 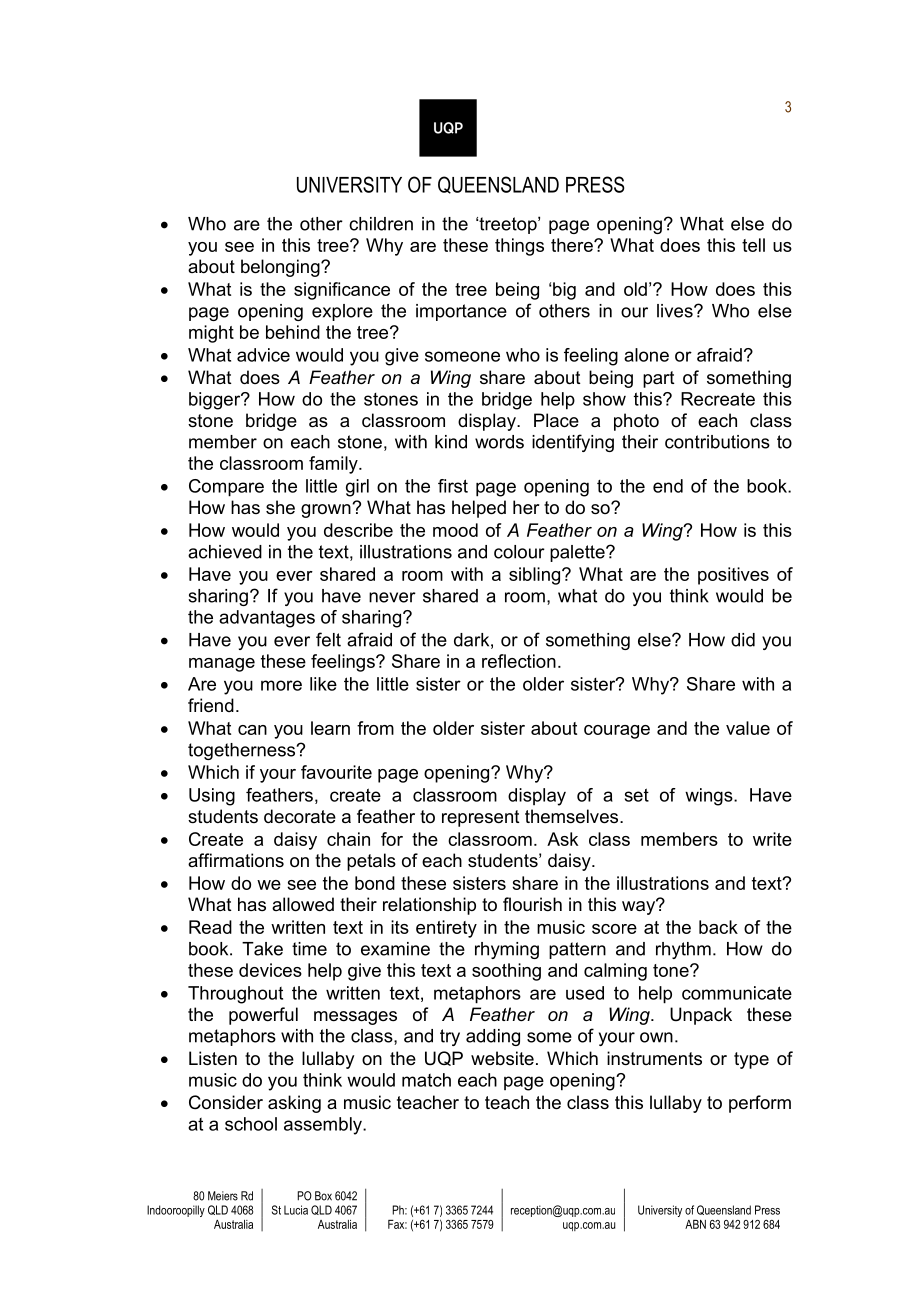 I want to click on back, so click(x=718, y=927).
